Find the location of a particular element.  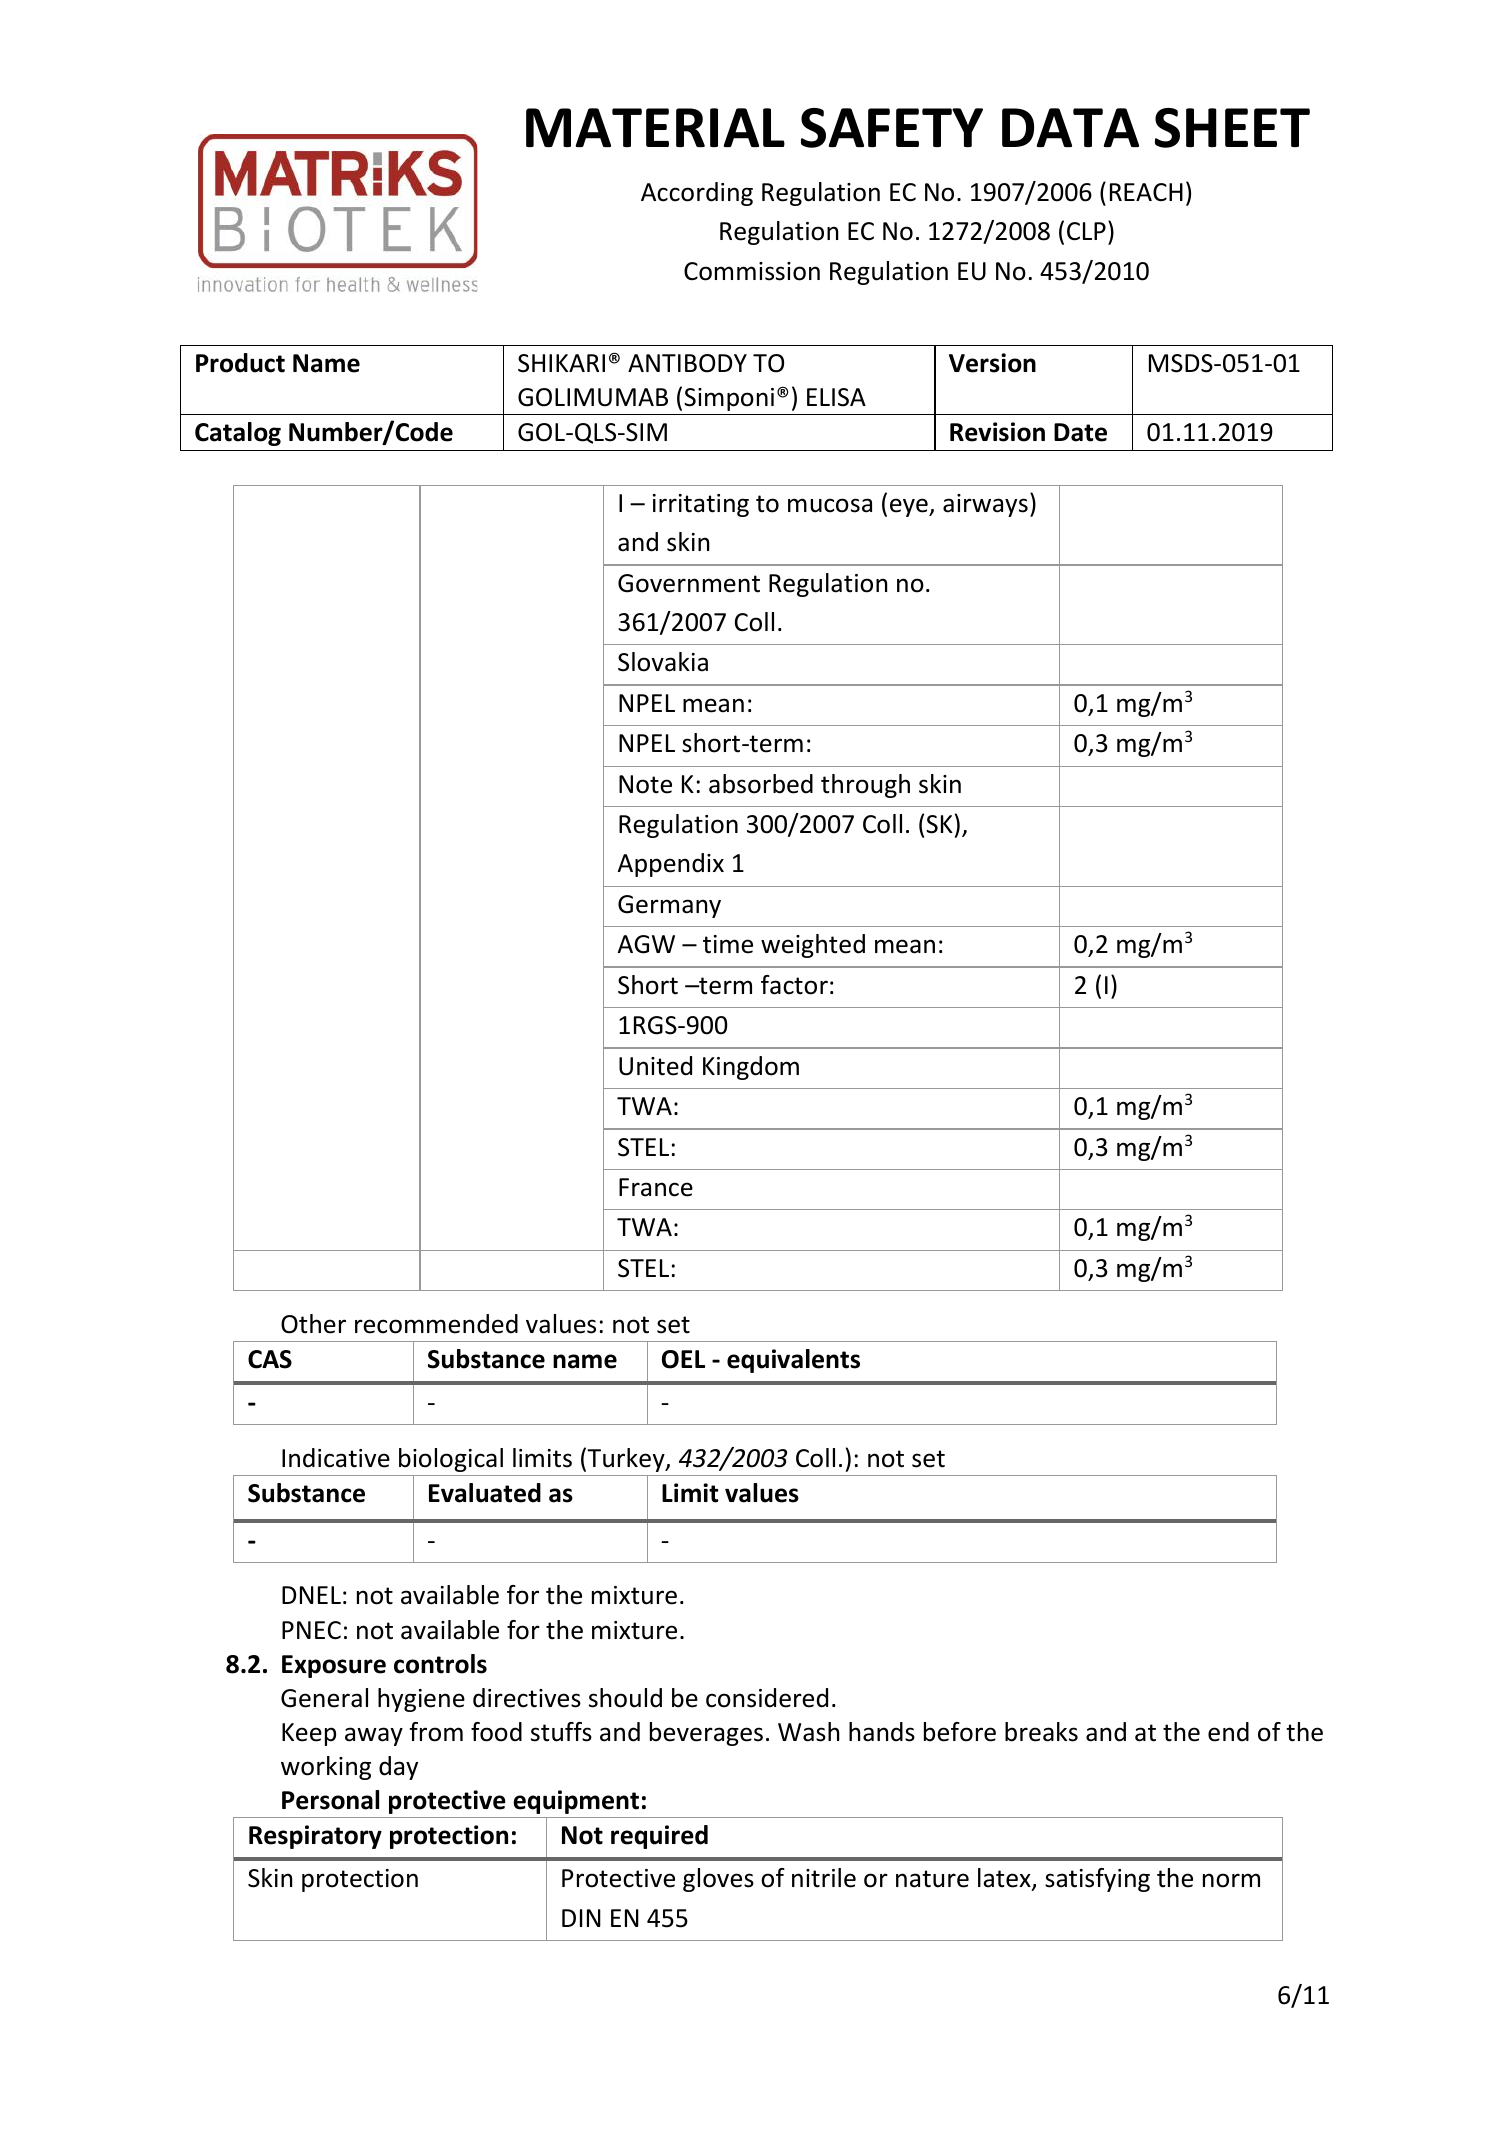

equivalents is located at coordinates (793, 1361).
